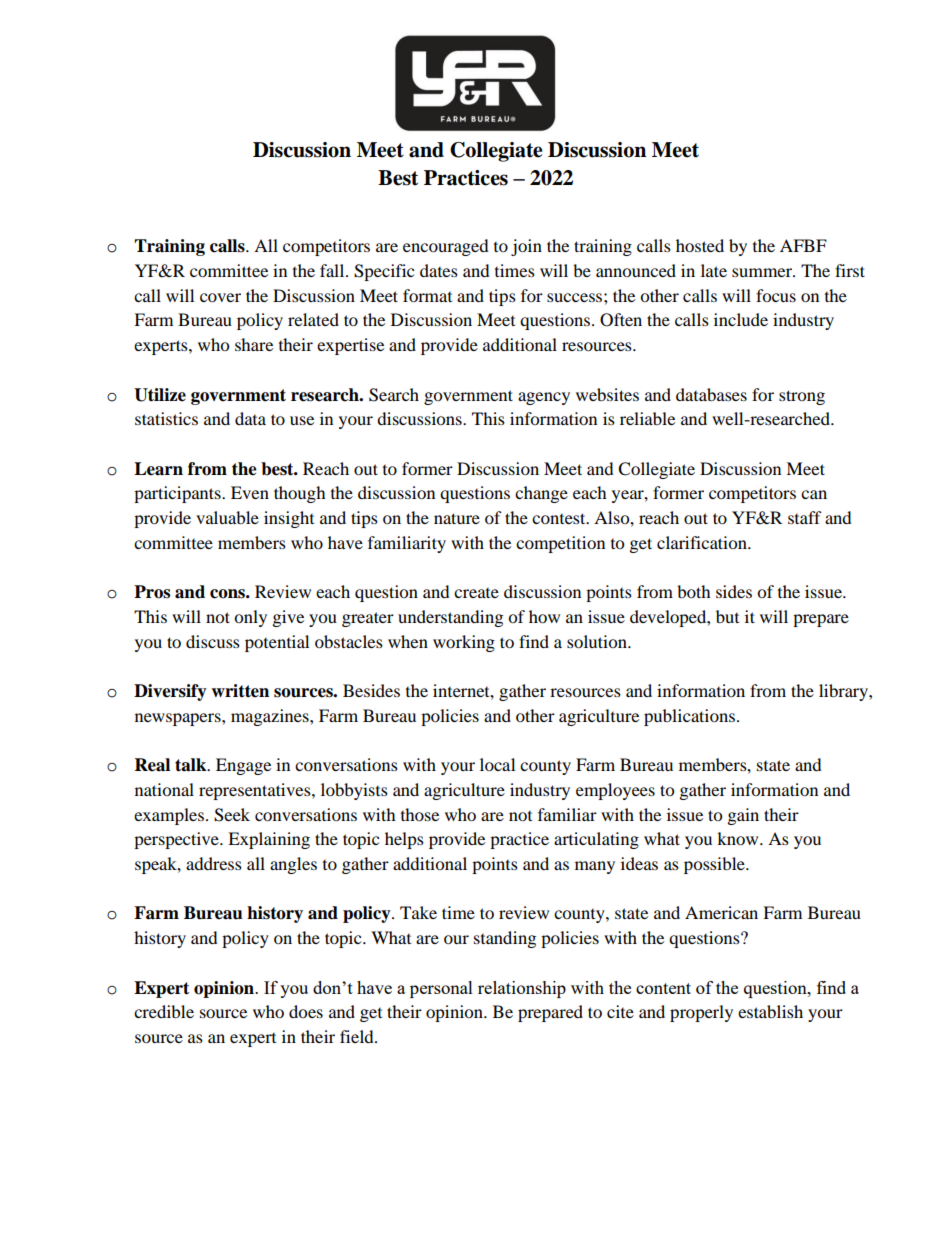 The width and height of the screenshot is (952, 1233). I want to click on relationship, so click(522, 989).
